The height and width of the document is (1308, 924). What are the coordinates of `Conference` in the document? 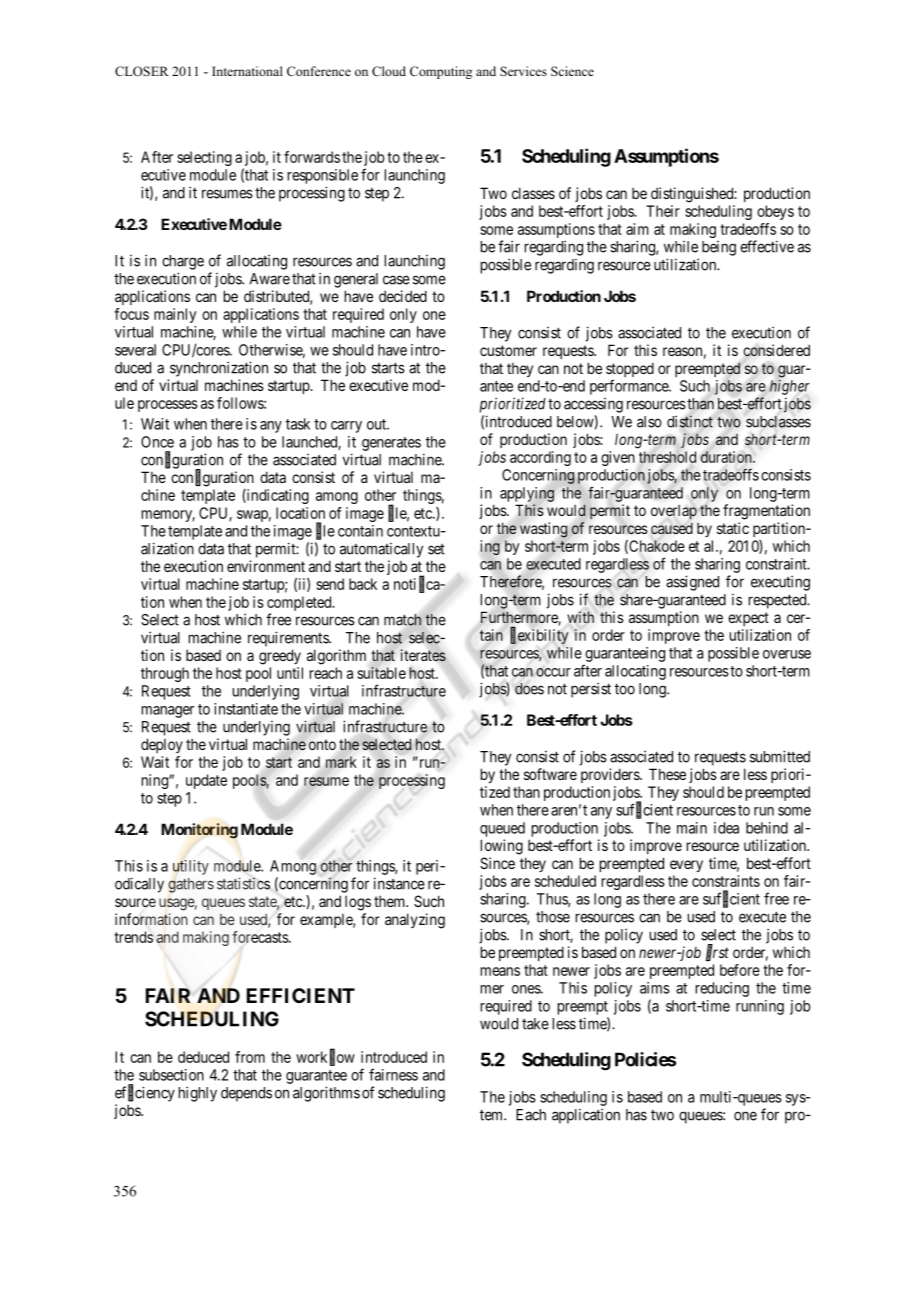 It's located at (319, 71).
